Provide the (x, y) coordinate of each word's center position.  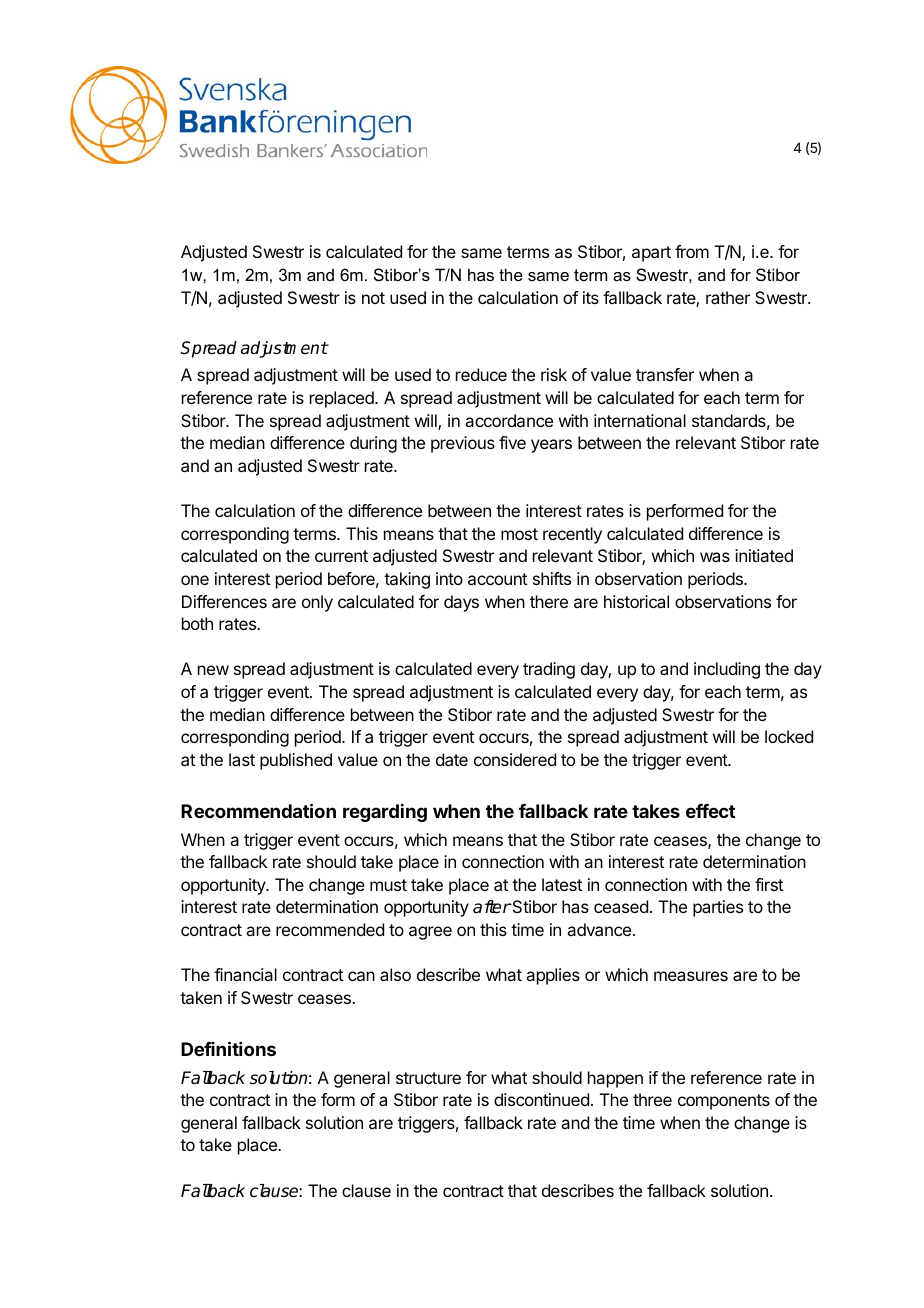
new (213, 670)
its (591, 297)
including (727, 670)
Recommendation (258, 810)
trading (549, 670)
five (512, 442)
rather (728, 297)
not (373, 298)
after (492, 907)
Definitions (228, 1048)
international (640, 420)
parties (718, 908)
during (373, 444)
